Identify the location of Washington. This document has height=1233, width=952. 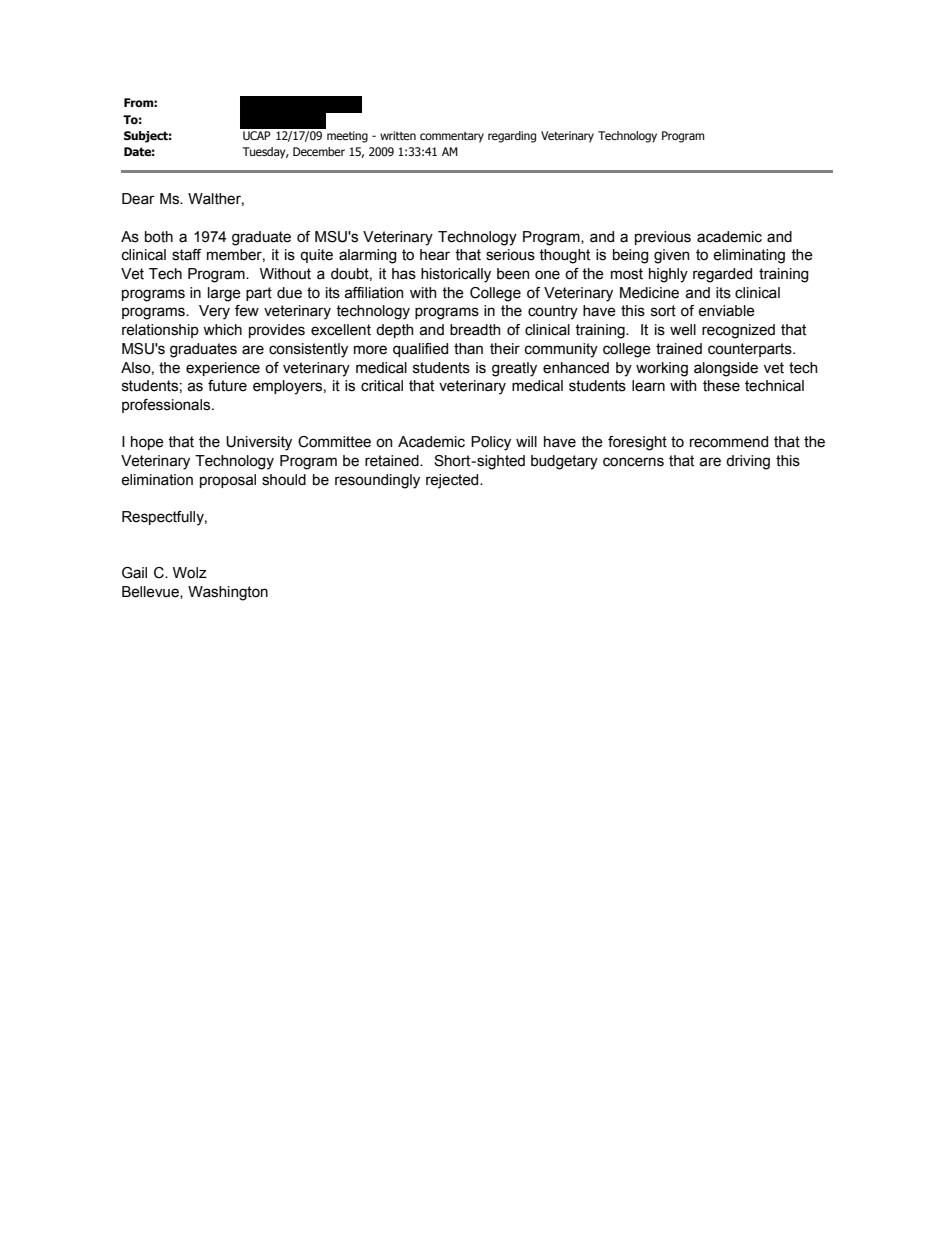
(228, 593).
